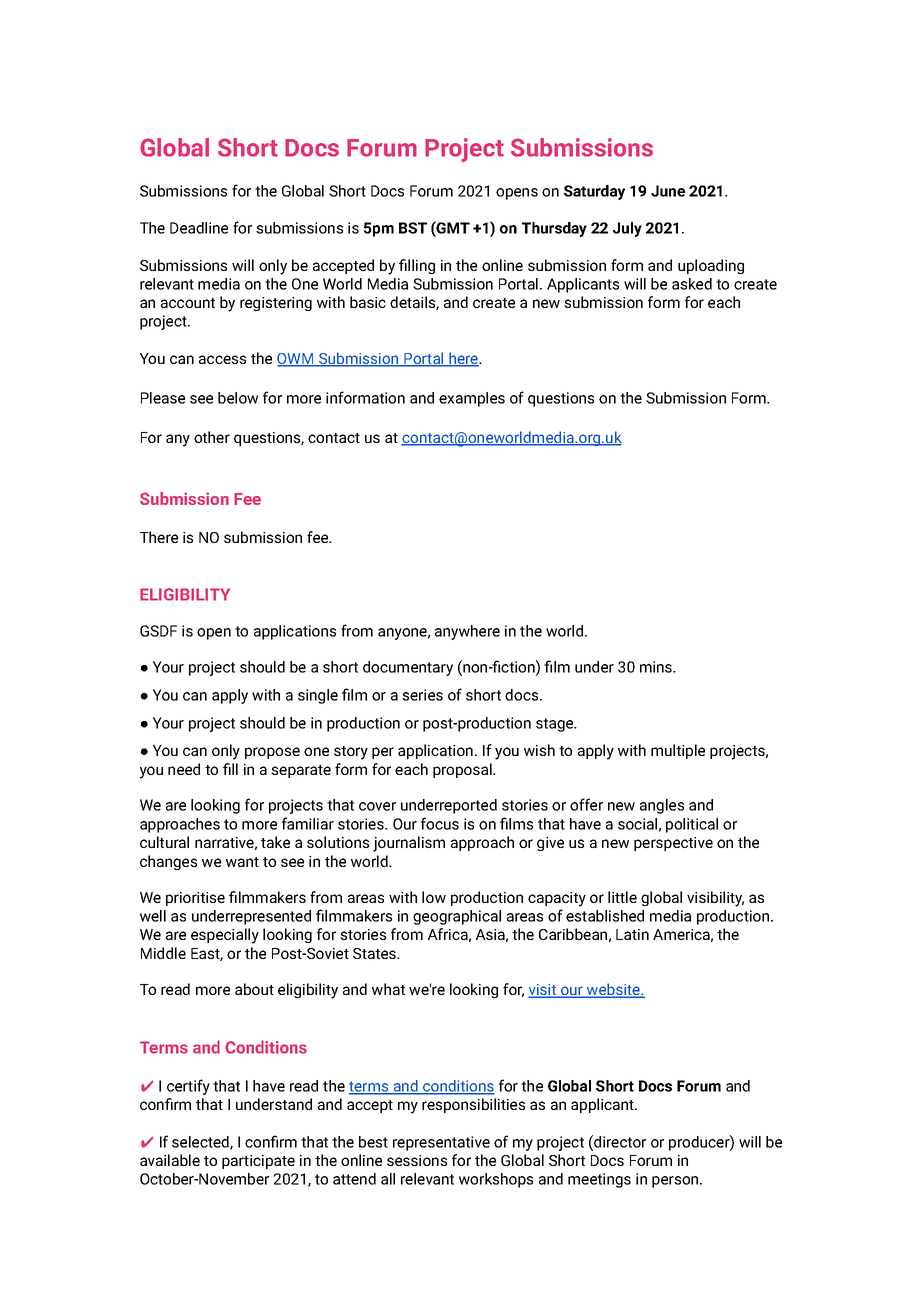  I want to click on mins, so click(657, 667).
